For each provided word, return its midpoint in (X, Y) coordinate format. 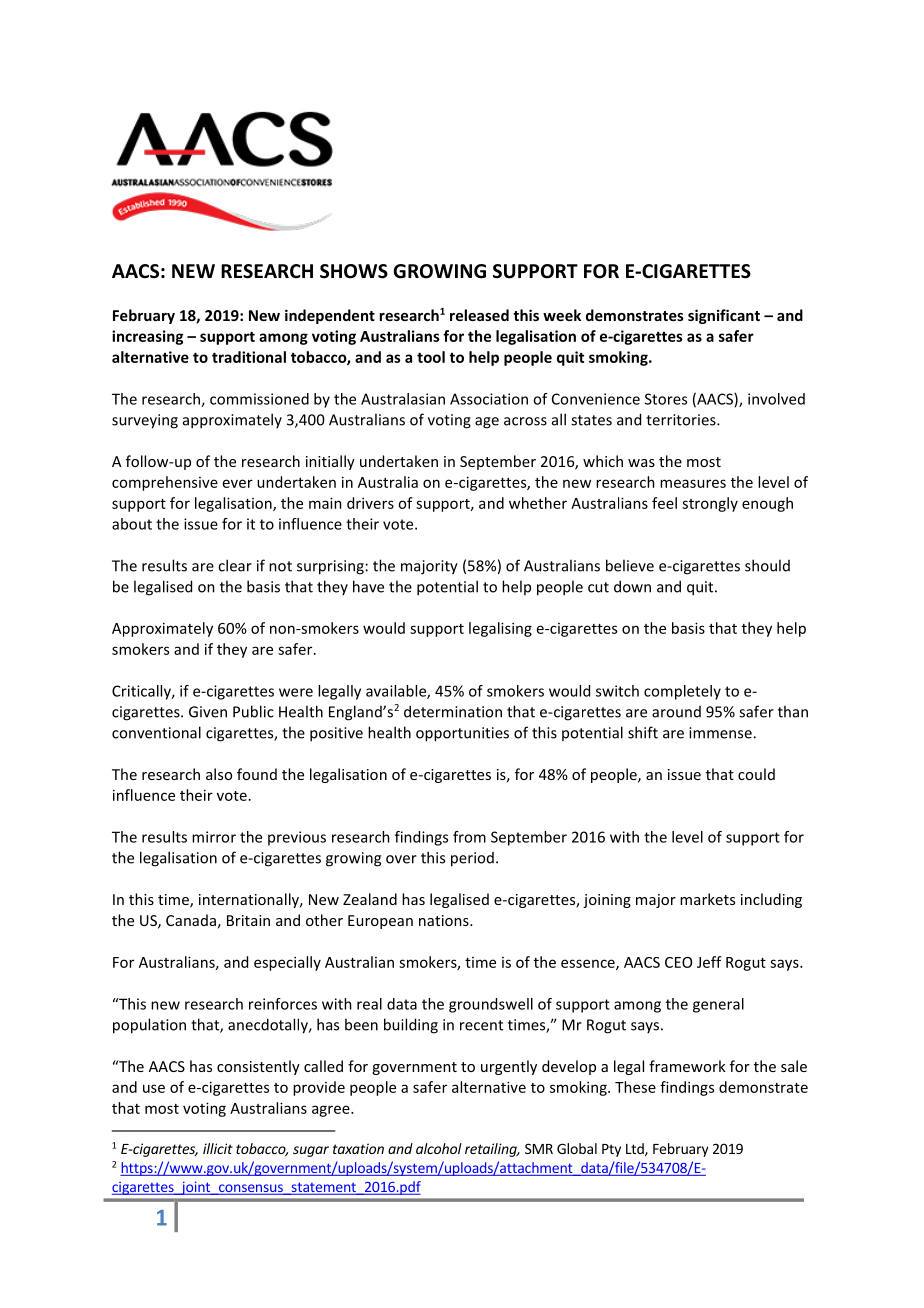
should (767, 565)
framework (687, 1066)
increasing (147, 337)
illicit (218, 1148)
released (479, 315)
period (472, 859)
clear (235, 565)
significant (724, 316)
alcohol (439, 1148)
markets (707, 899)
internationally (250, 900)
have (368, 586)
